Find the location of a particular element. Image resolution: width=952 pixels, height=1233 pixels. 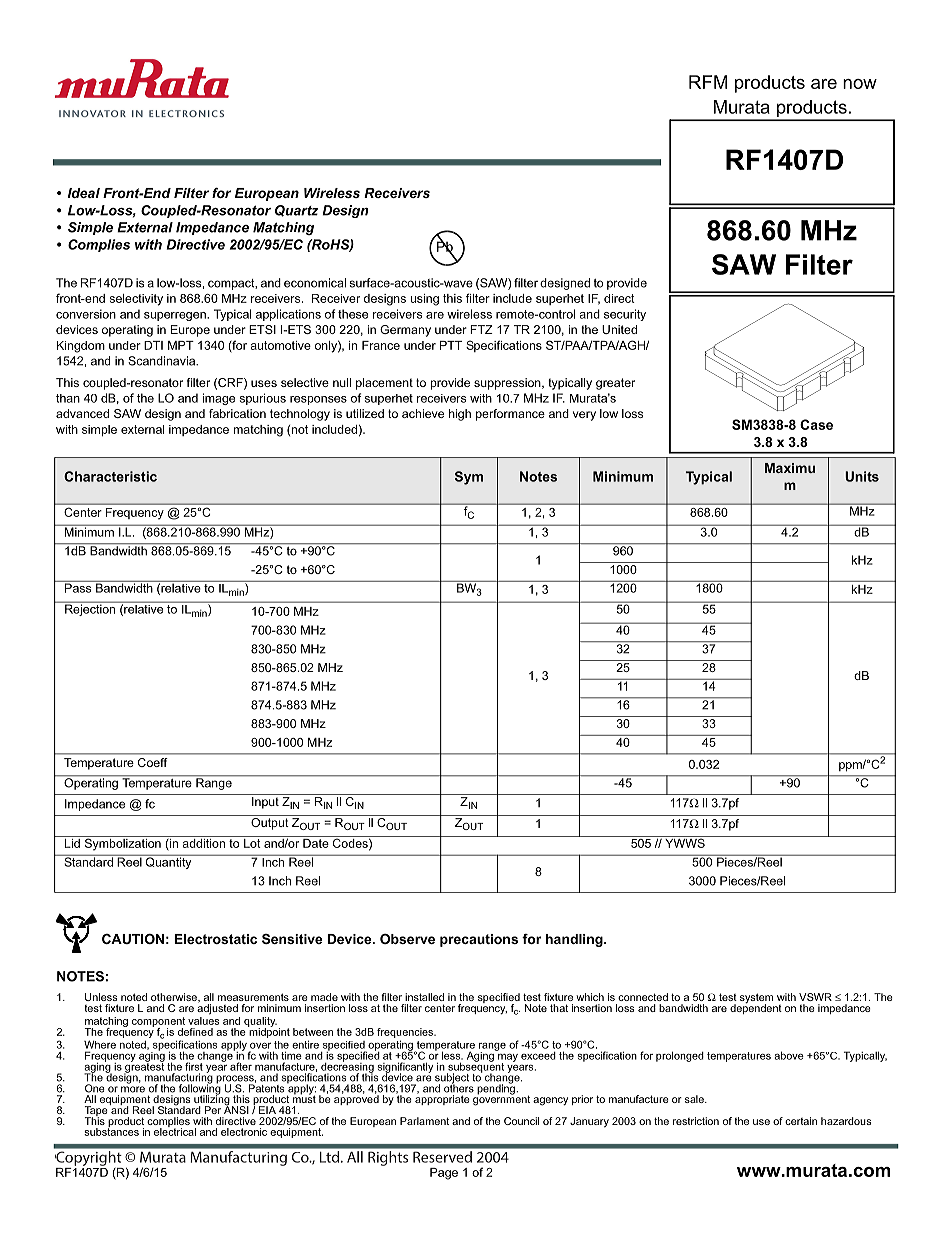

RFM is located at coordinates (708, 82).
